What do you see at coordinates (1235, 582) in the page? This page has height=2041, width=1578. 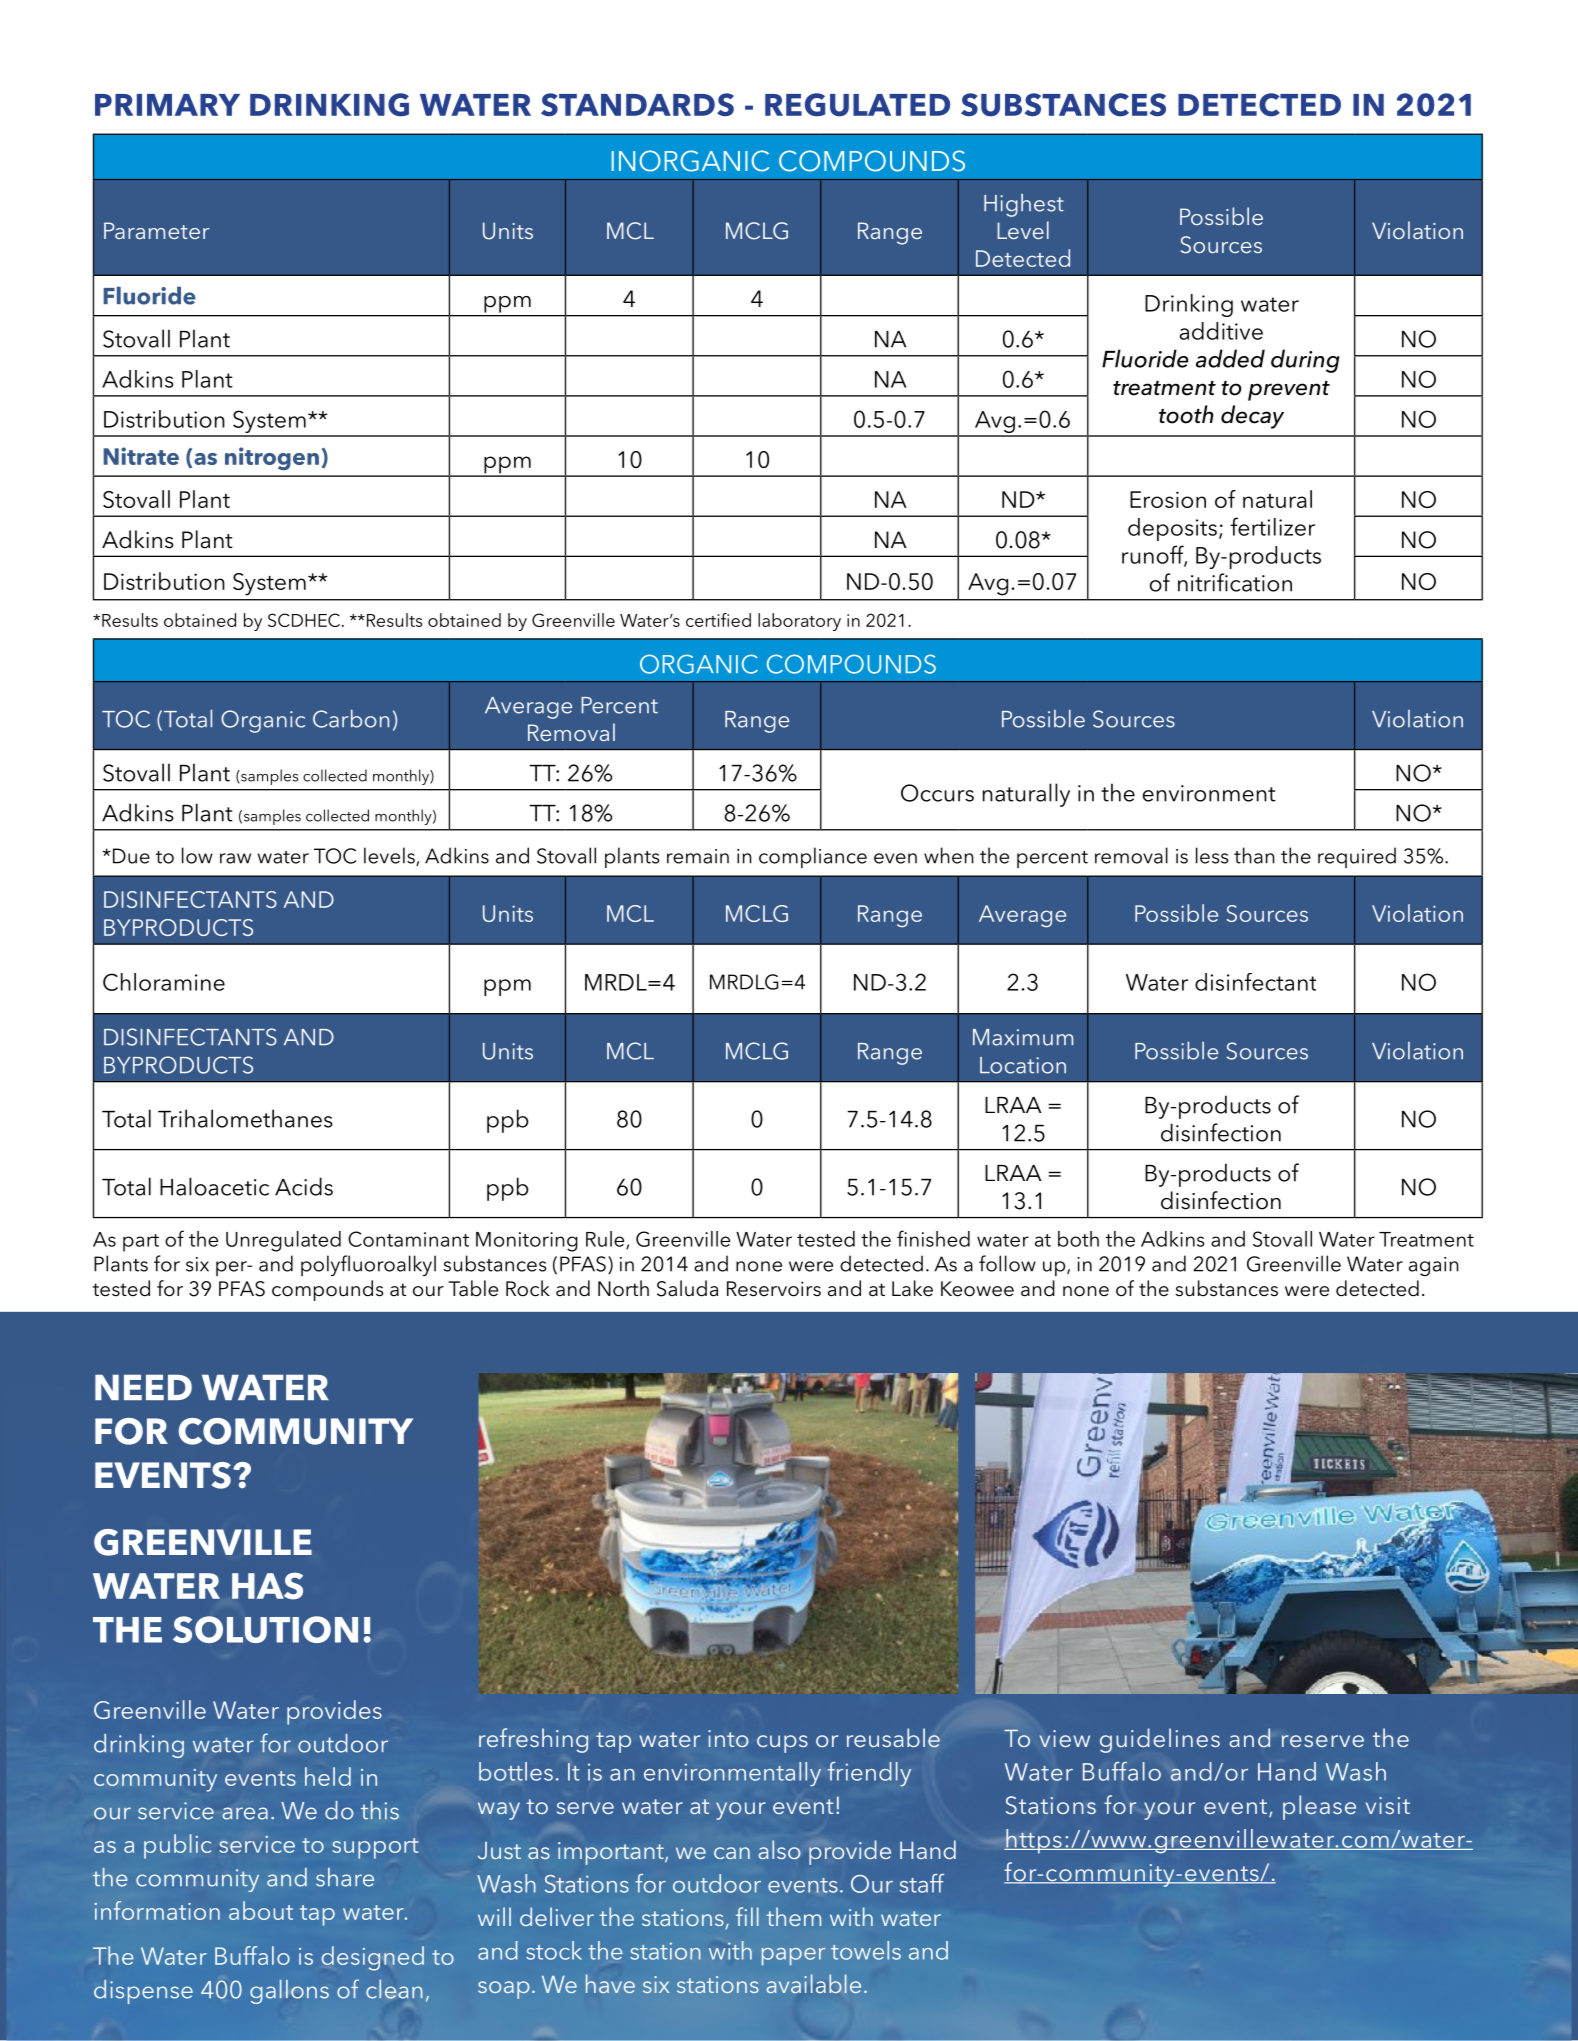 I see `nitrification` at bounding box center [1235, 582].
